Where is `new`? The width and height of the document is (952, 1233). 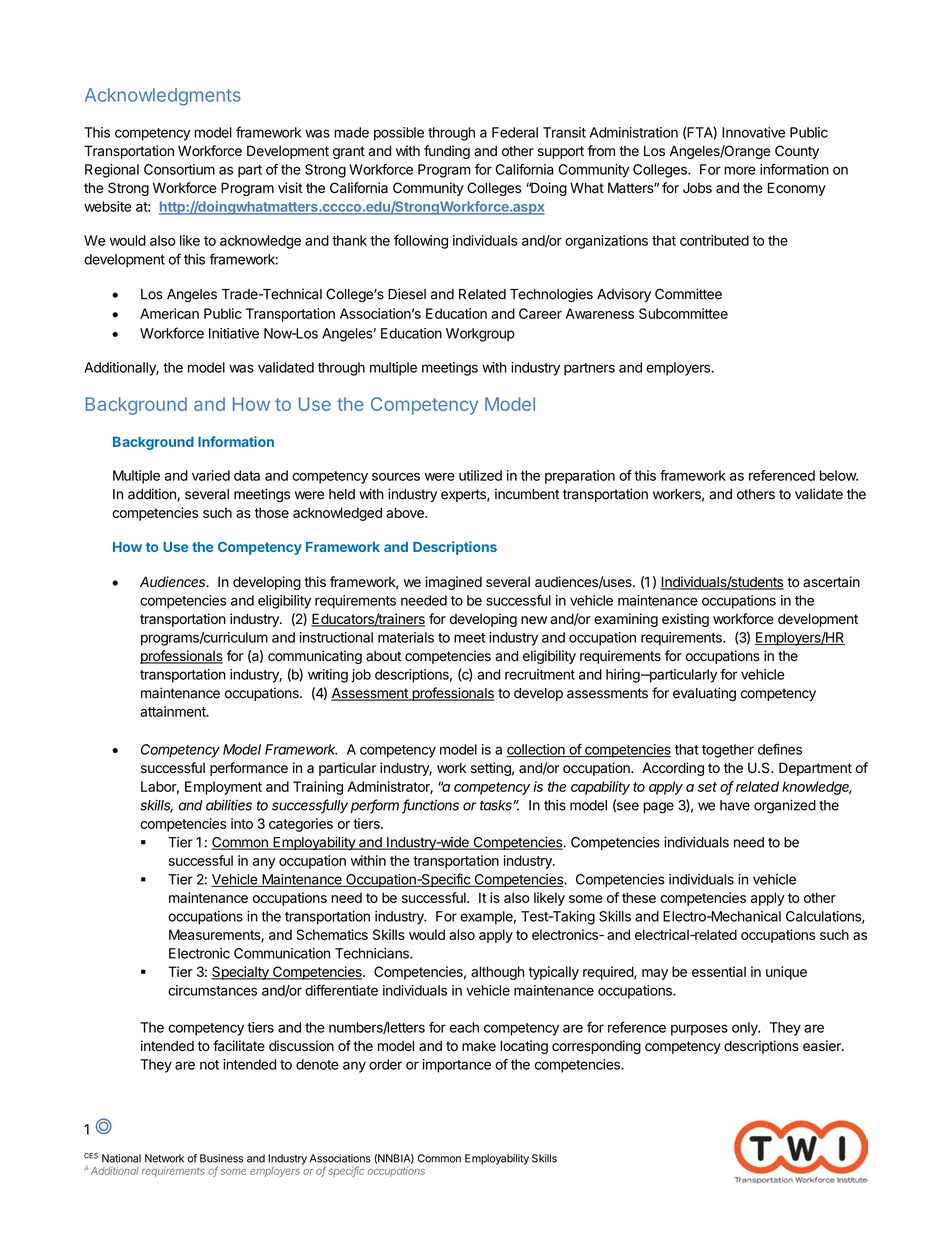 new is located at coordinates (534, 620).
